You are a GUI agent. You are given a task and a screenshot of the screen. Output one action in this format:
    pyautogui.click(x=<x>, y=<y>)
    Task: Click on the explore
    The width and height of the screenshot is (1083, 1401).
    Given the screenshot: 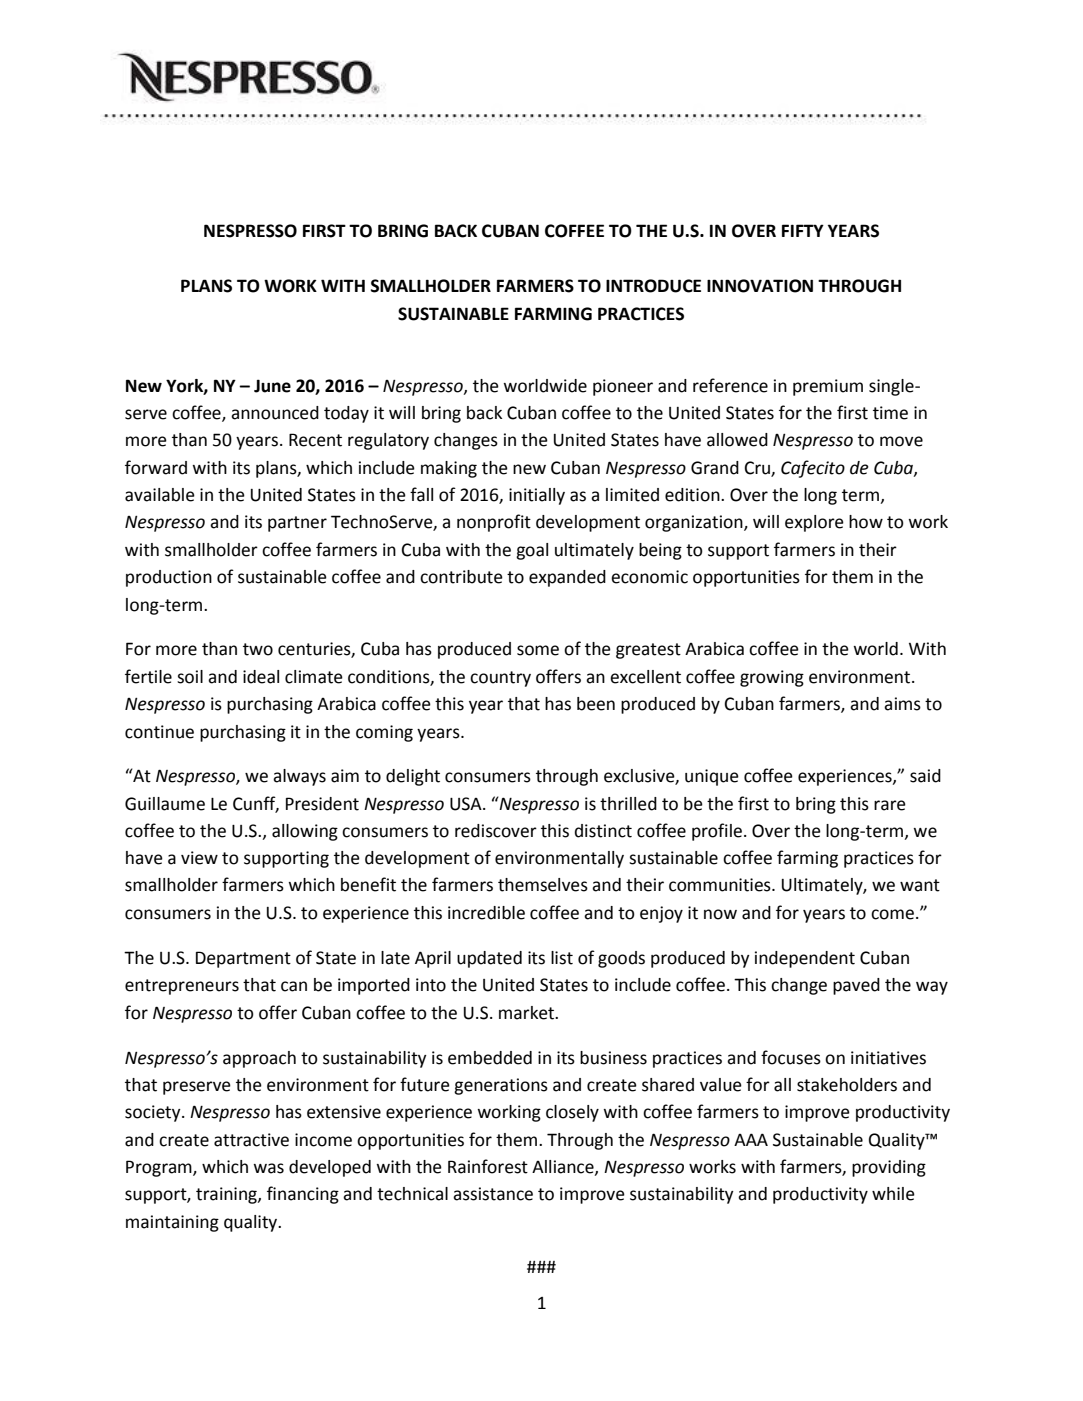 What is the action you would take?
    pyautogui.click(x=814, y=523)
